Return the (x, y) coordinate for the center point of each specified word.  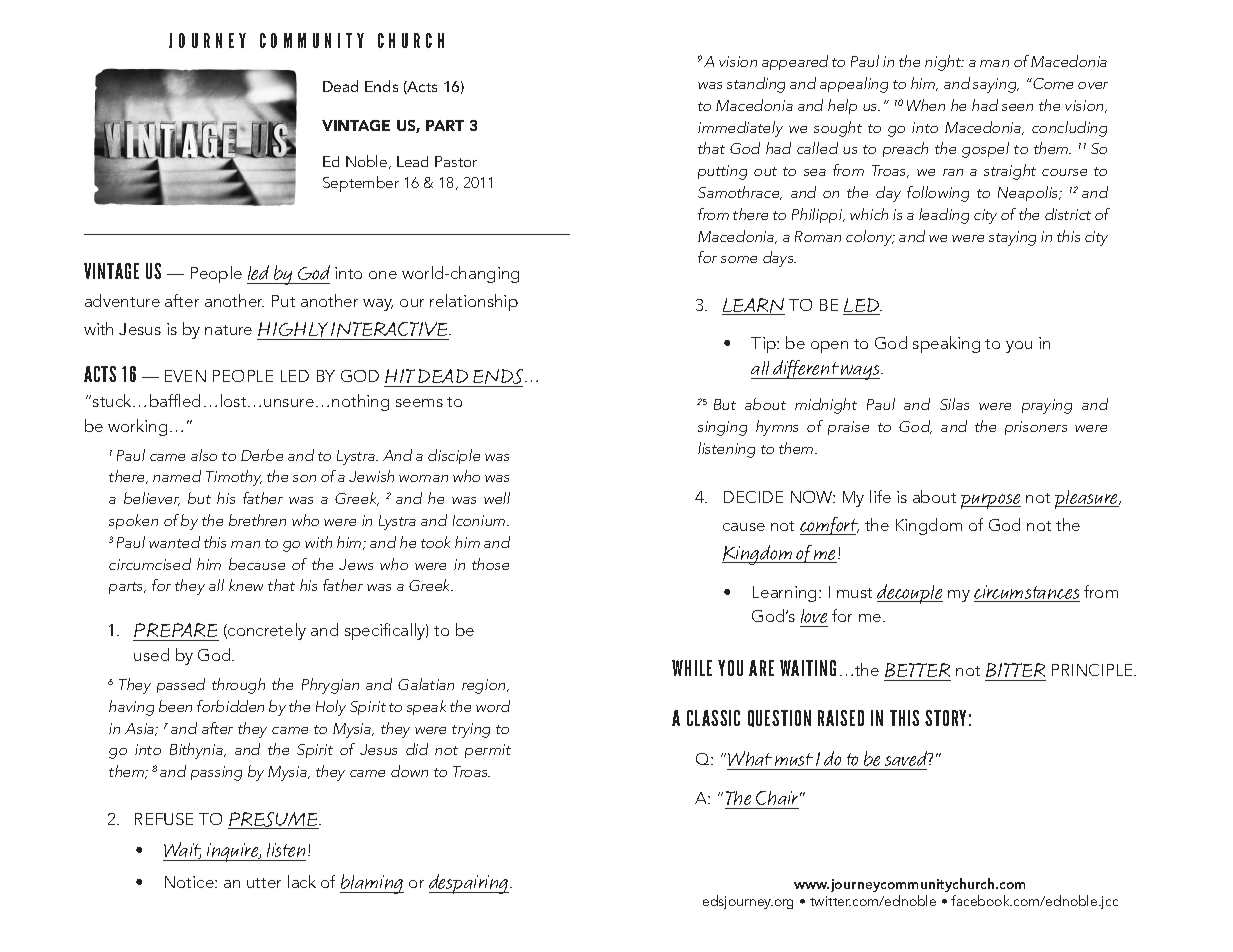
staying (1012, 238)
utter (264, 883)
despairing (470, 884)
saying (996, 85)
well (497, 498)
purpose (991, 501)
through (238, 686)
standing (756, 85)
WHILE (692, 668)
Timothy (234, 478)
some (739, 259)
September (361, 184)
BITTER (1015, 670)
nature (228, 330)
